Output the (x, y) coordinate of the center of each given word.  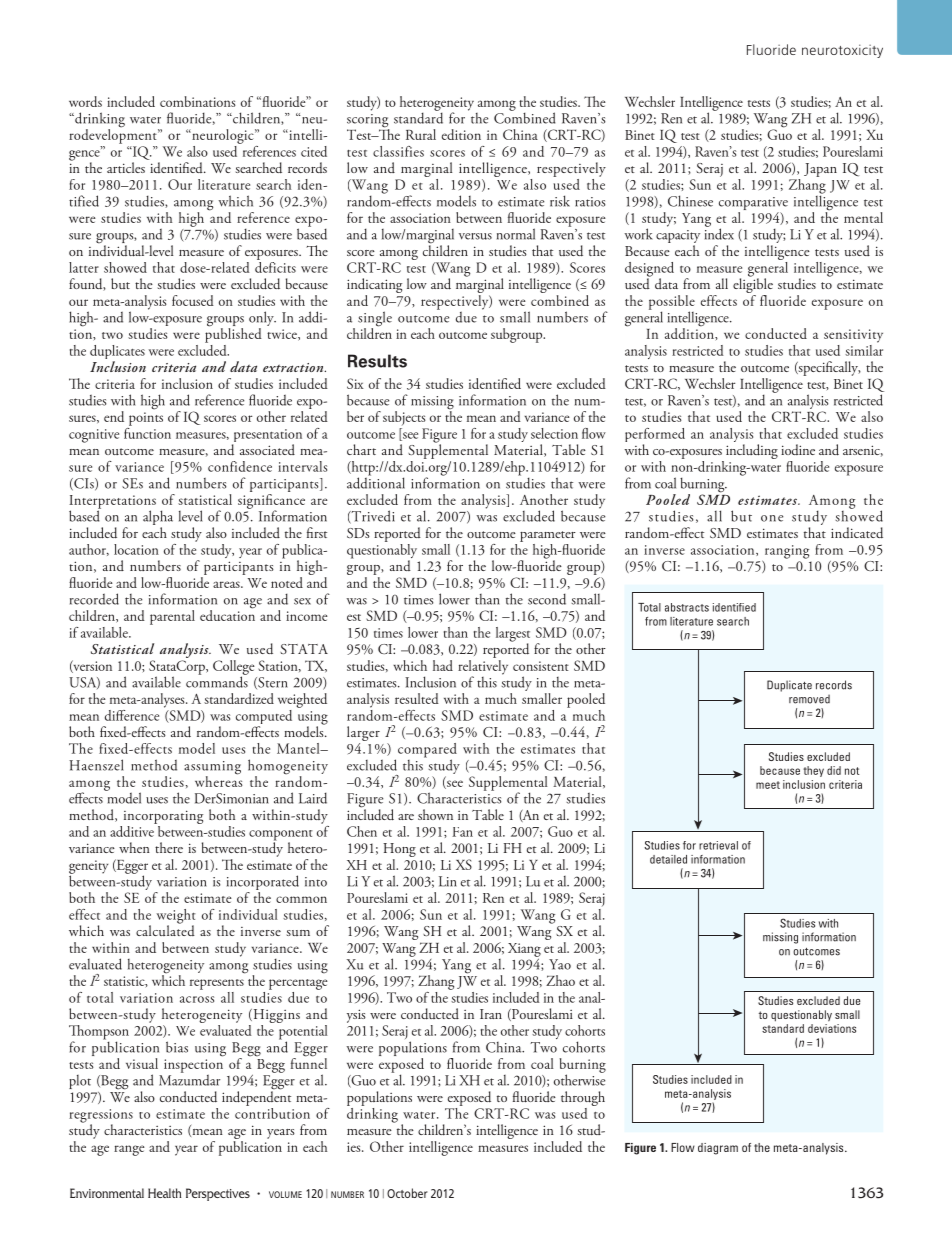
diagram (718, 1149)
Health (164, 1193)
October (407, 1193)
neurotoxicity (842, 51)
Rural (421, 134)
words (85, 101)
